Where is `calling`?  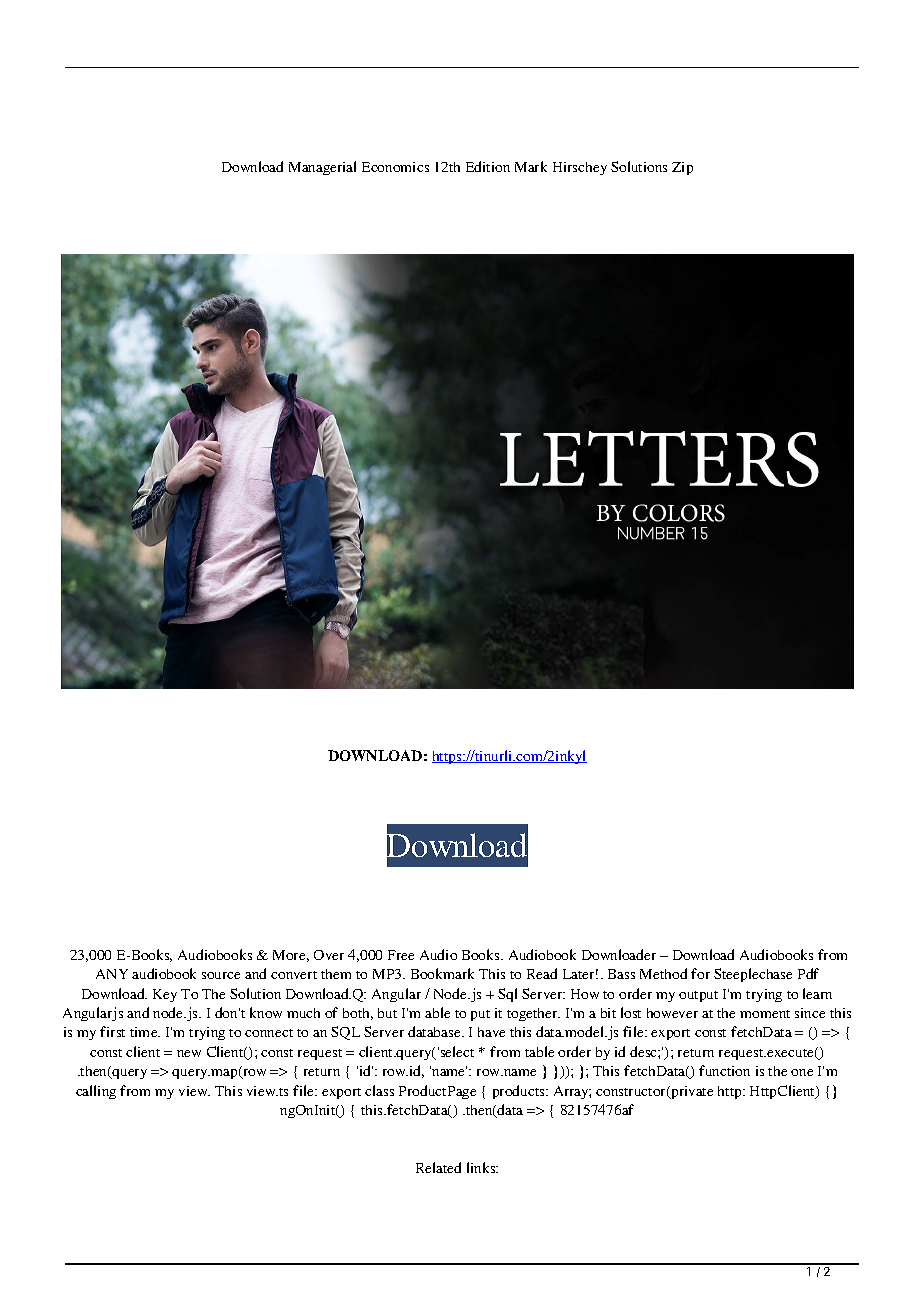
calling is located at coordinates (96, 1092).
